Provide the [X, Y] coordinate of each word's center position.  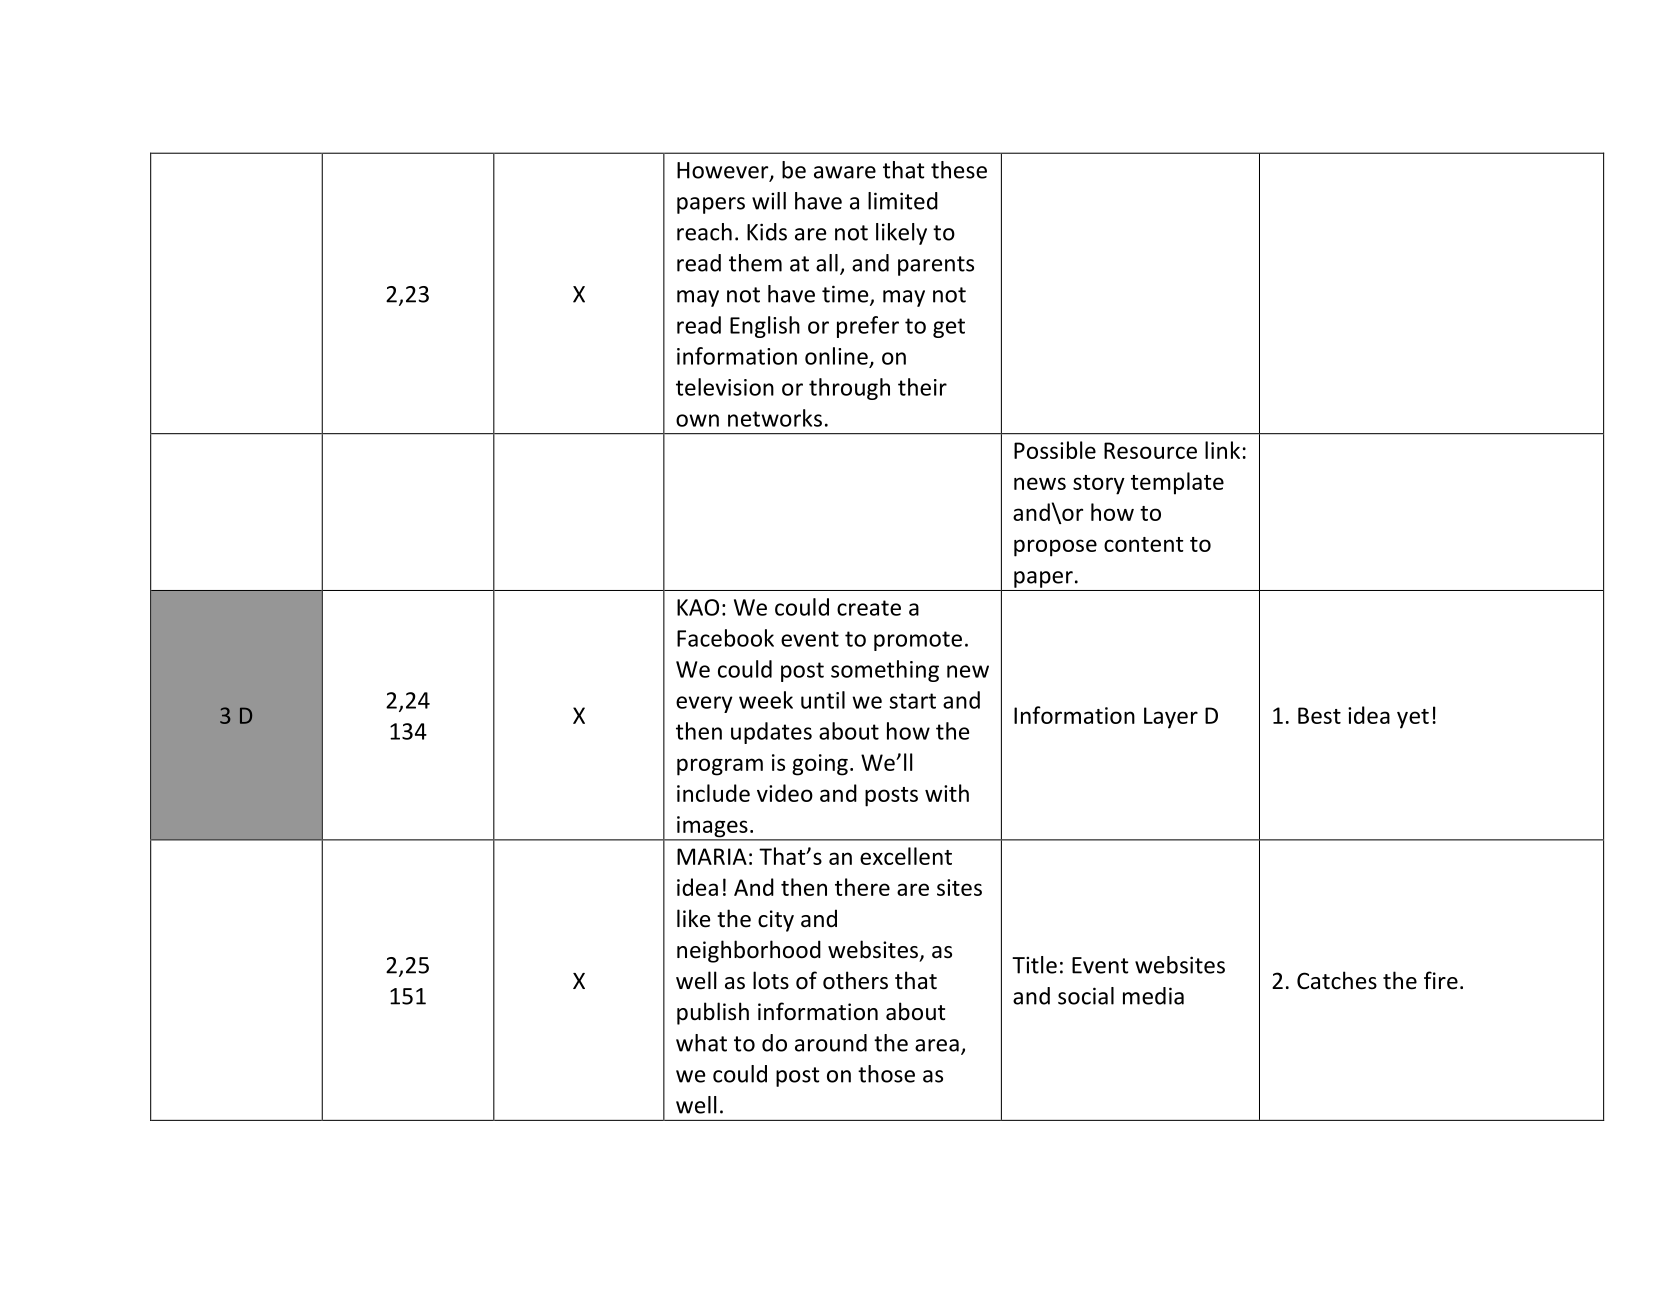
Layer [1171, 718]
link [1222, 450]
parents [936, 266]
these [959, 170]
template [1177, 483]
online [836, 356]
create [869, 608]
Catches [1337, 980]
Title [1034, 965]
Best [1319, 715]
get [949, 328]
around [831, 1043]
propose [1055, 548]
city [776, 921]
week [766, 700]
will [769, 201]
